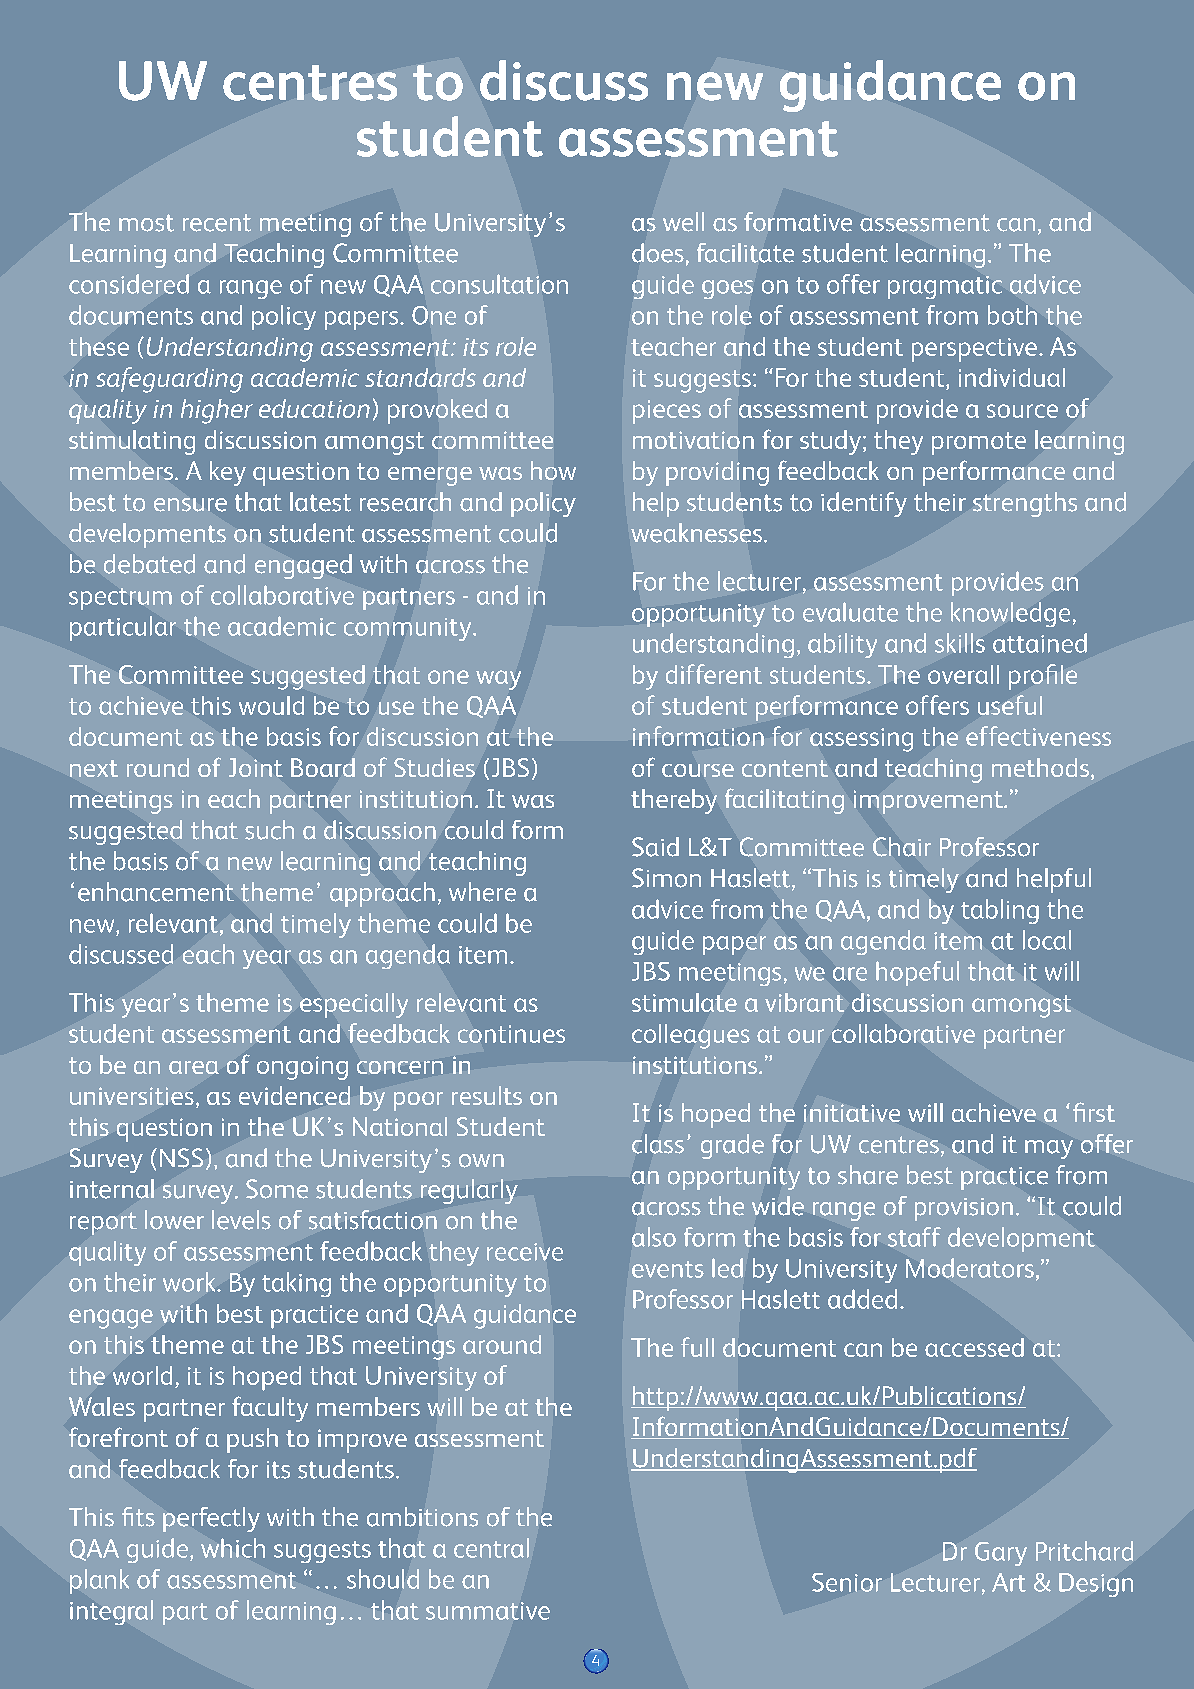 This page has height=1689, width=1194. Describe the element at coordinates (217, 223) in the page. I see `recent` at that location.
